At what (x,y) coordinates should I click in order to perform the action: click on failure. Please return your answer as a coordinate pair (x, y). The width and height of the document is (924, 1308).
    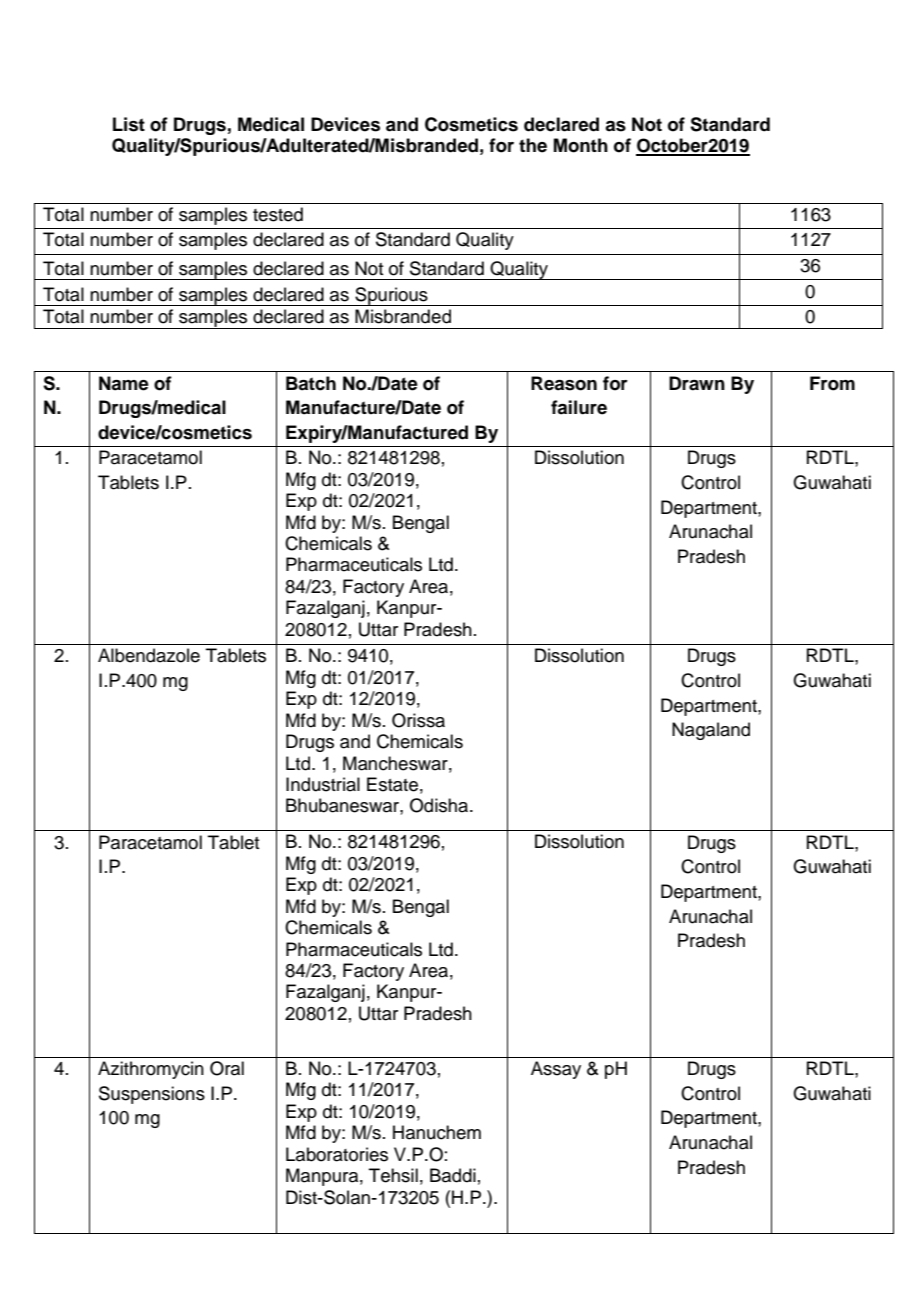
    Looking at the image, I should click on (579, 407).
